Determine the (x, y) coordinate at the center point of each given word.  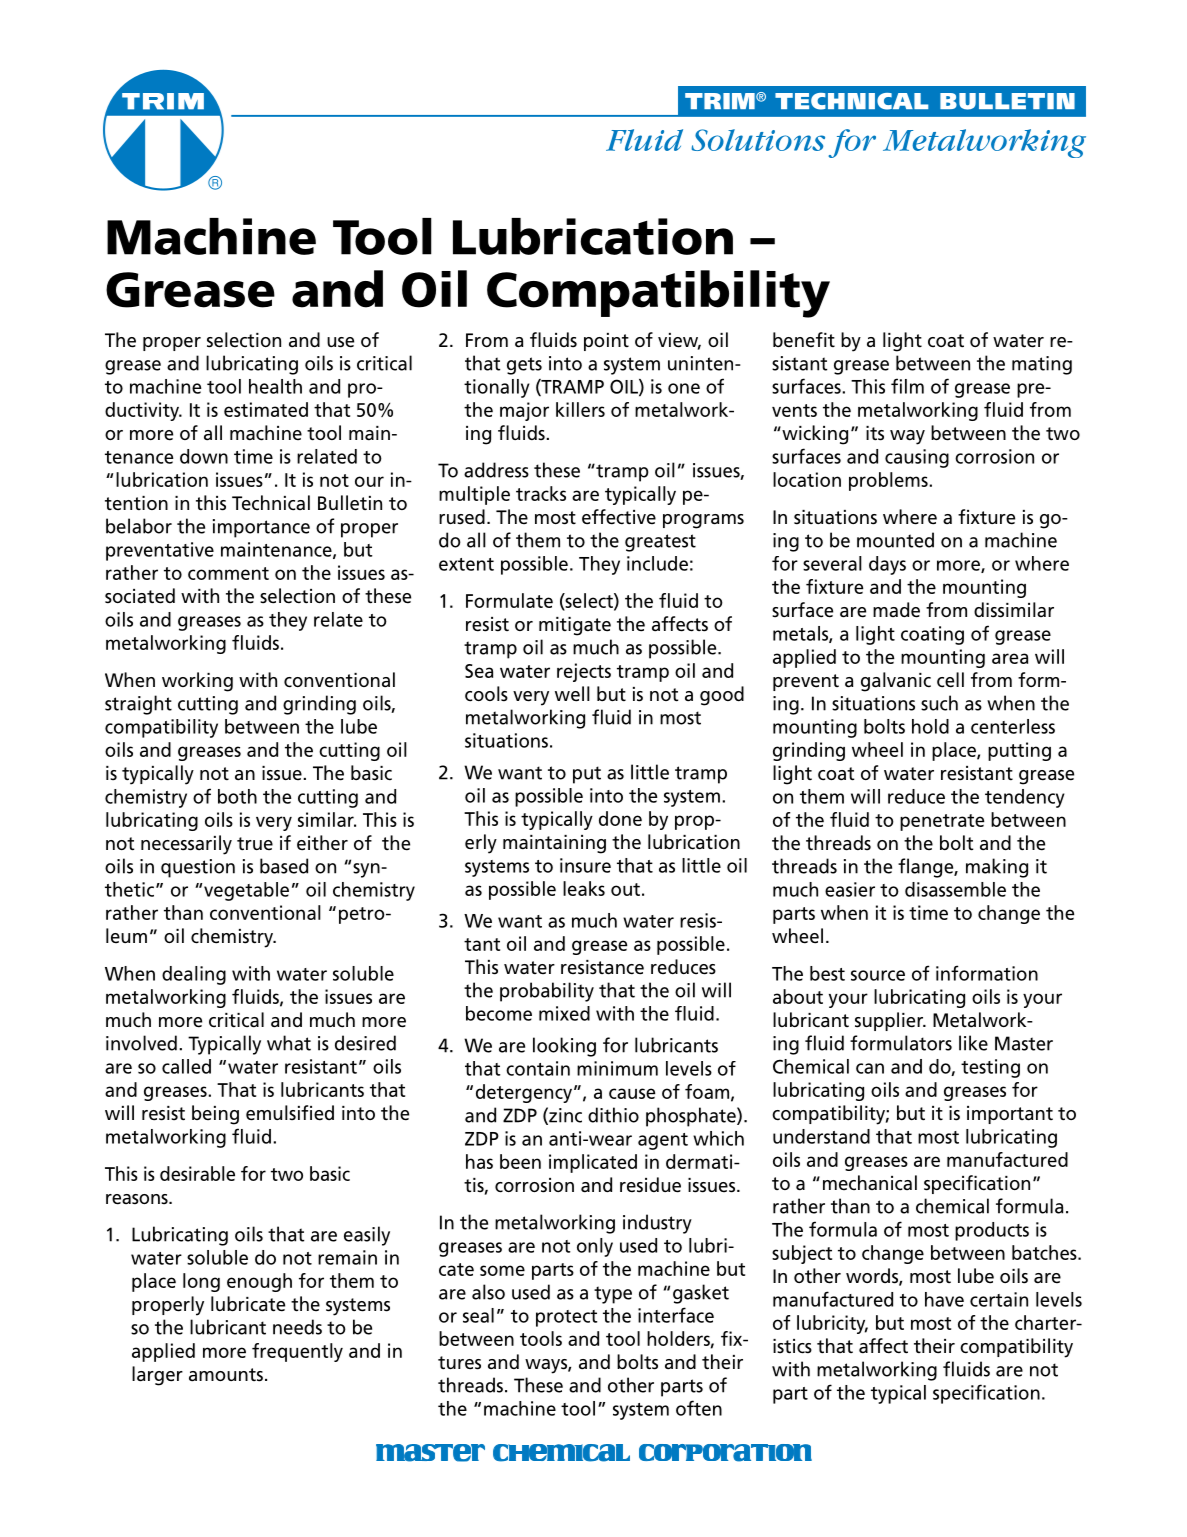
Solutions (758, 140)
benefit (804, 340)
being (215, 1115)
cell (950, 680)
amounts (226, 1375)
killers (580, 409)
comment (228, 573)
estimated (266, 409)
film (907, 386)
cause (632, 1093)
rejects (584, 672)
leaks (584, 888)
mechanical (870, 1183)
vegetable (246, 891)
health (275, 386)
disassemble (955, 889)
